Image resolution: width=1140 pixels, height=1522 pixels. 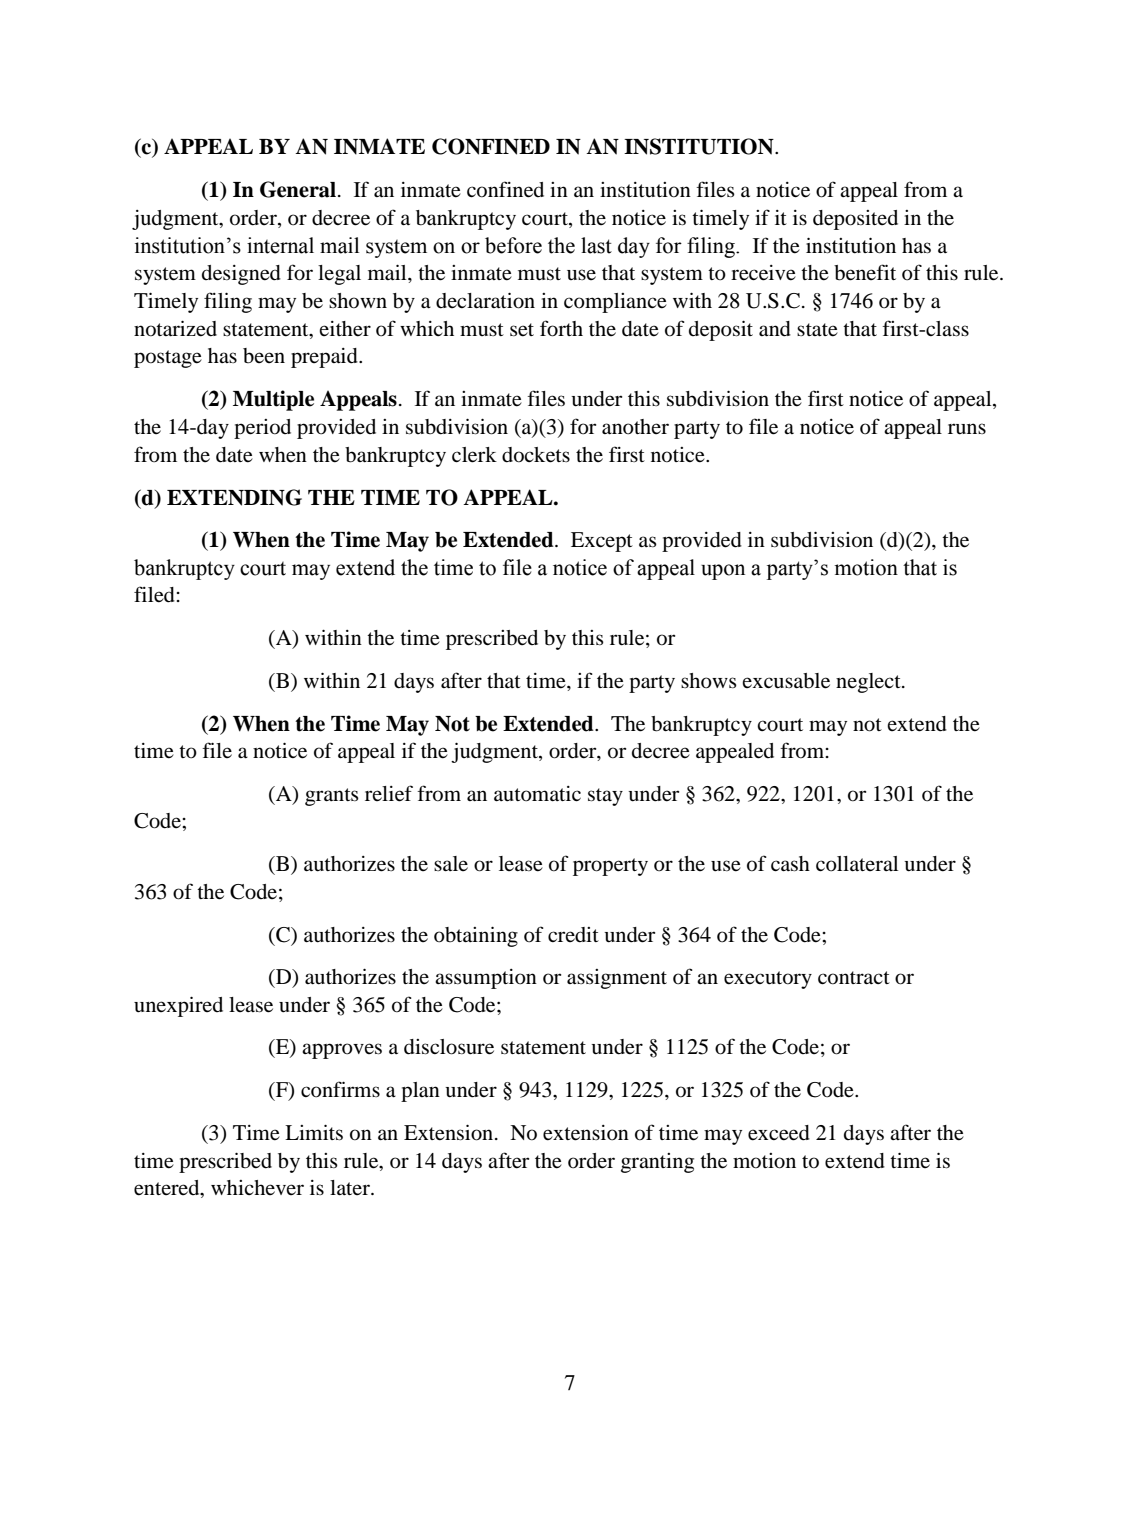 I want to click on period, so click(x=262, y=429).
